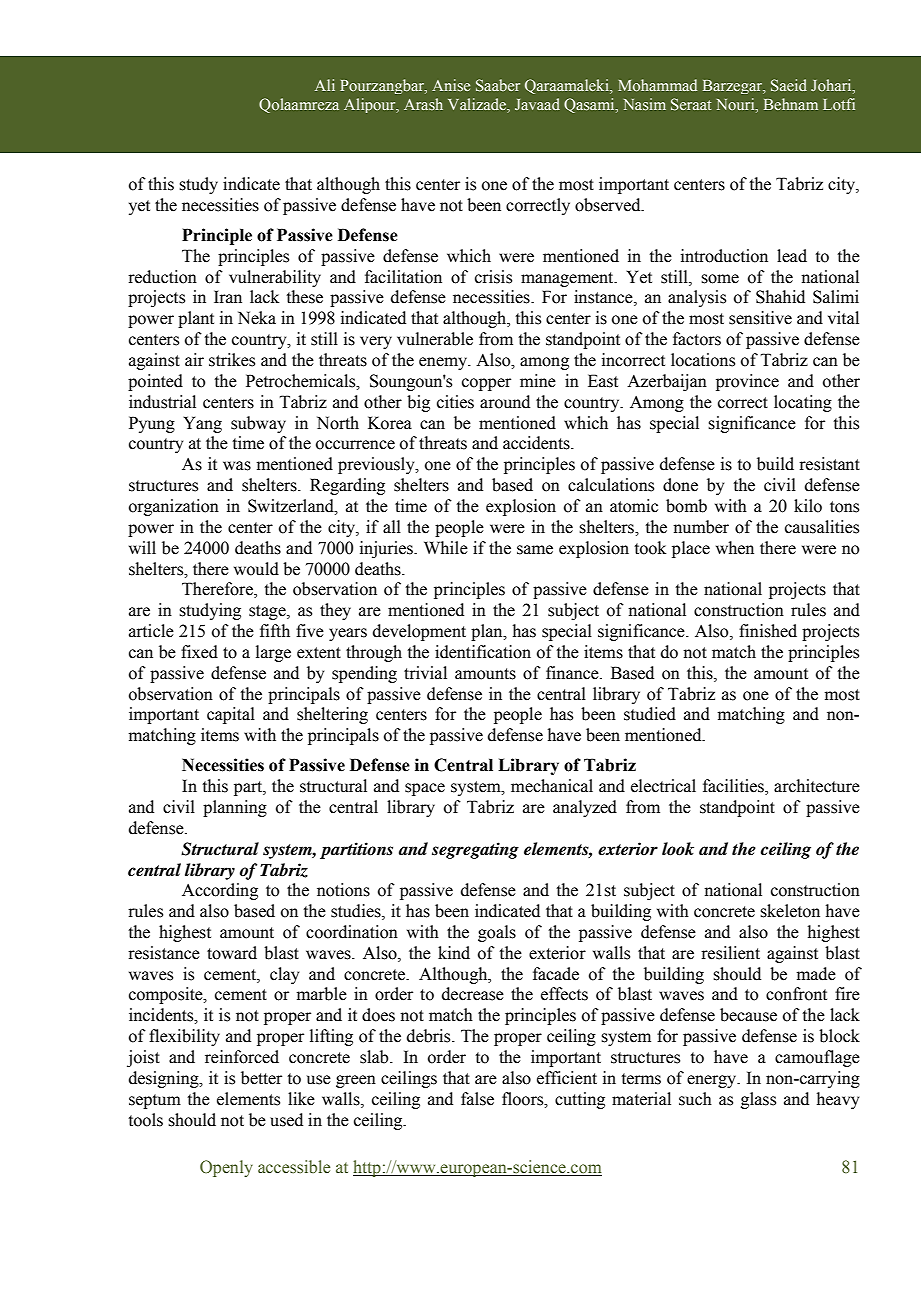  Describe the element at coordinates (231, 715) in the screenshot. I see `capital` at that location.
